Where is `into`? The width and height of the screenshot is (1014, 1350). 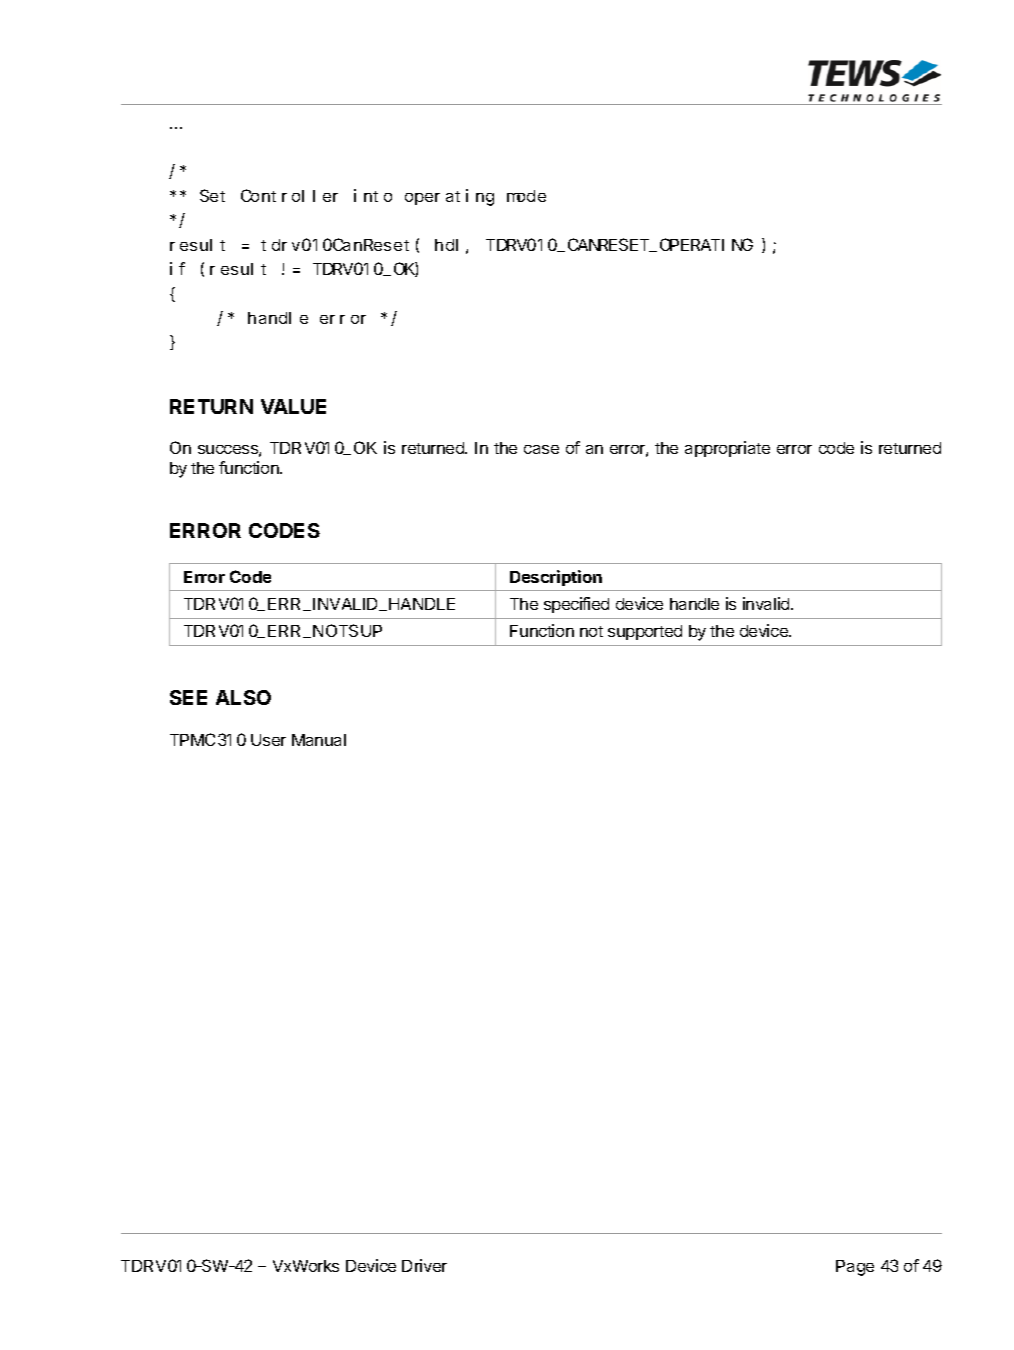
into is located at coordinates (373, 195).
